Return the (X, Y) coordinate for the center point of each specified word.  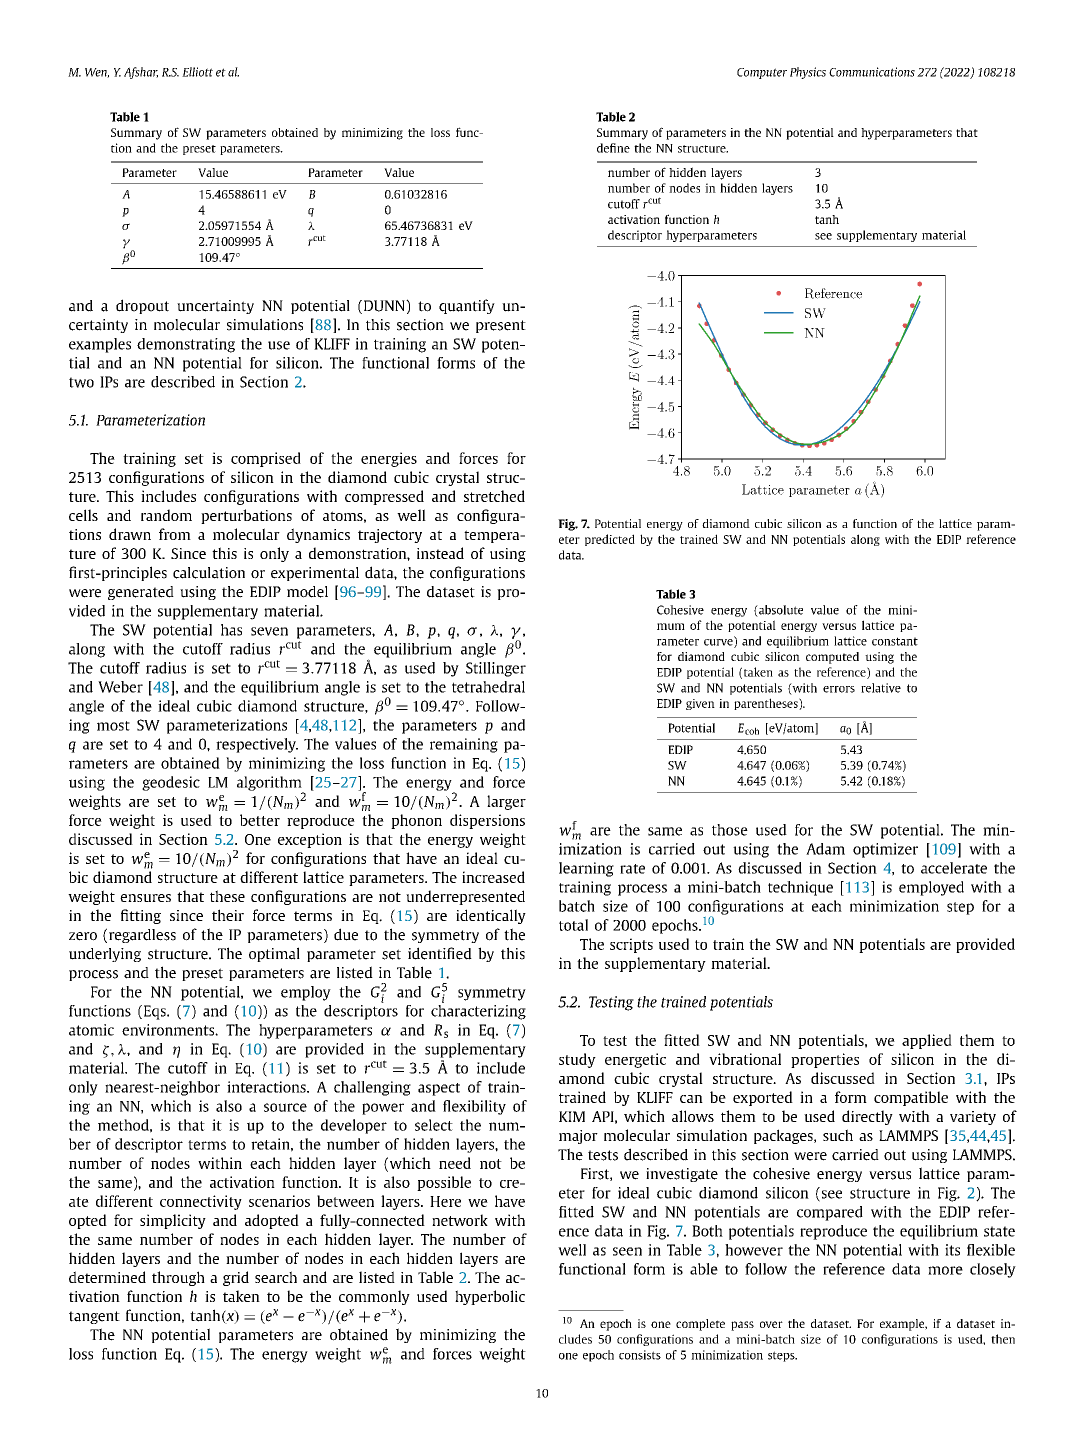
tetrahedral (488, 687)
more (945, 1270)
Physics (808, 73)
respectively (257, 745)
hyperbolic (490, 1297)
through (178, 1278)
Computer (762, 73)
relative (881, 688)
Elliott (197, 72)
